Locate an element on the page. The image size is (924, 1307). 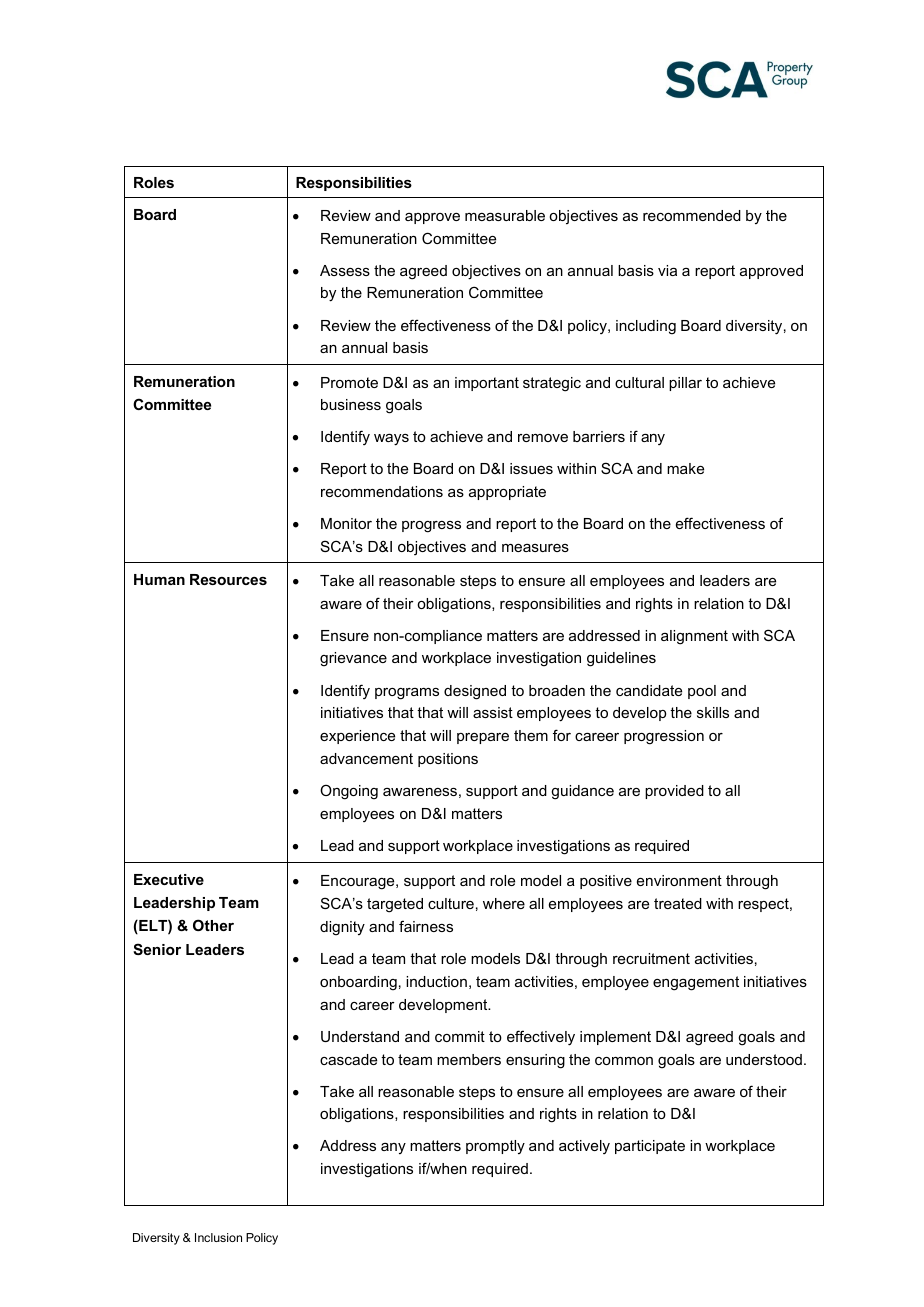
Other is located at coordinates (213, 925).
